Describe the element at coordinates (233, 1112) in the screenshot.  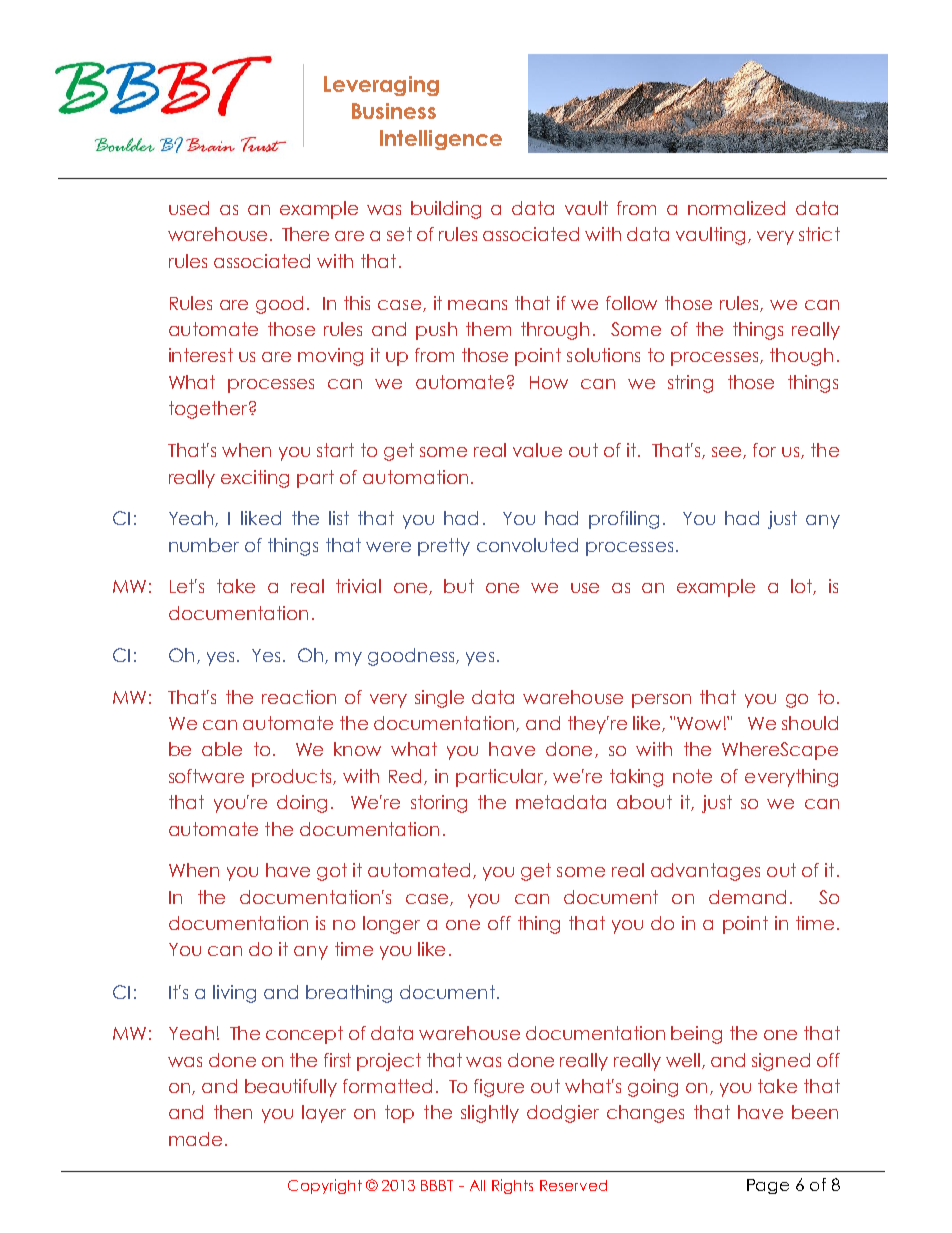
I see `then` at that location.
